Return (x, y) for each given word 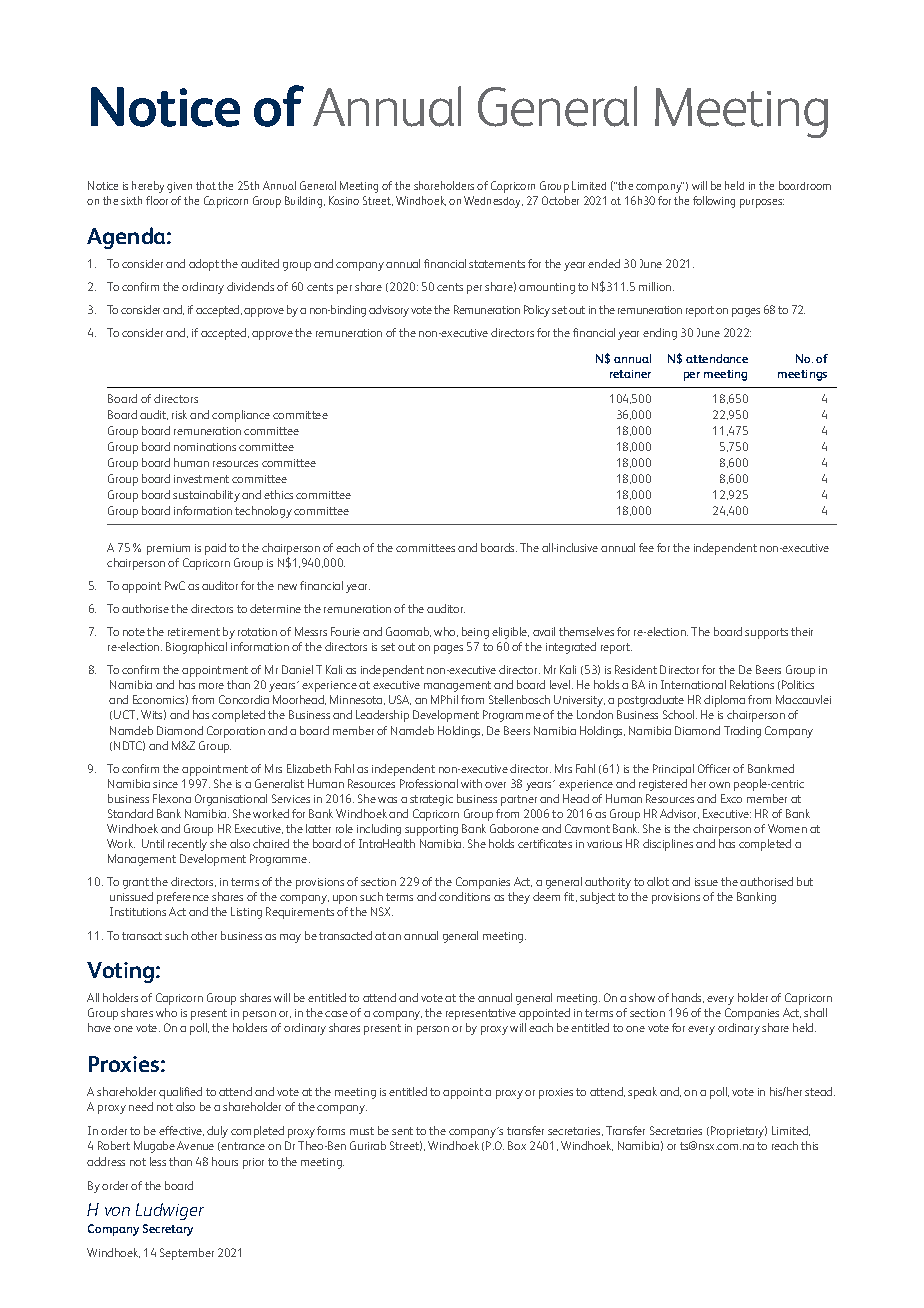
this (809, 1145)
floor (157, 200)
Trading (742, 732)
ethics (278, 494)
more (211, 686)
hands (688, 998)
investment (201, 479)
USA (400, 700)
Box (517, 1145)
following (714, 202)
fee (646, 547)
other (204, 935)
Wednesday (493, 202)
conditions (464, 896)
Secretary (168, 1230)
